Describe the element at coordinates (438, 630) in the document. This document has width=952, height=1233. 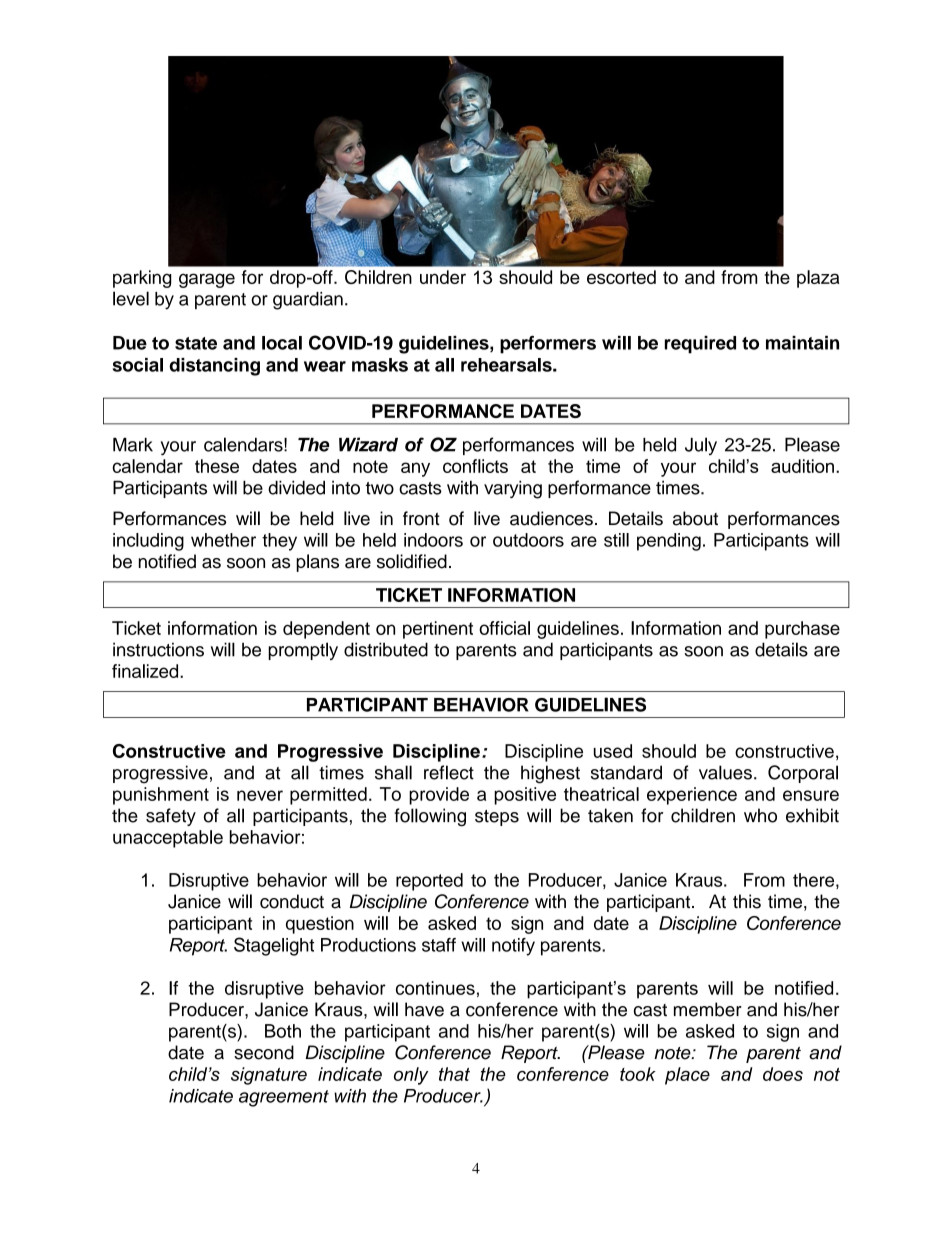
I see `pertinent` at that location.
